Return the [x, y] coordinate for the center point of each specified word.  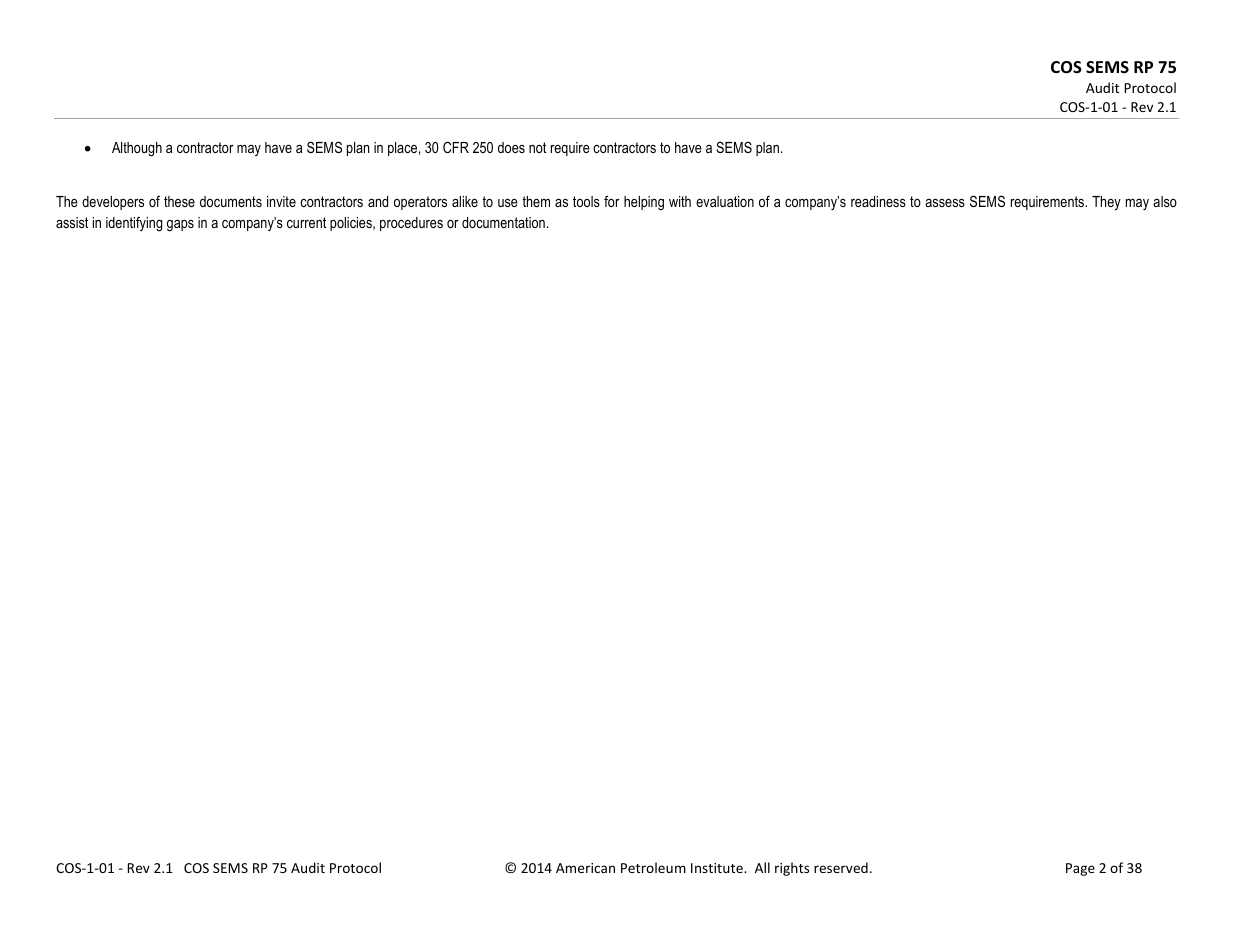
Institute [718, 868]
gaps [180, 226]
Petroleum [653, 867]
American [585, 868]
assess [945, 203]
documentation [503, 222]
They [1106, 203]
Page [1080, 869]
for [612, 201]
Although [137, 149]
